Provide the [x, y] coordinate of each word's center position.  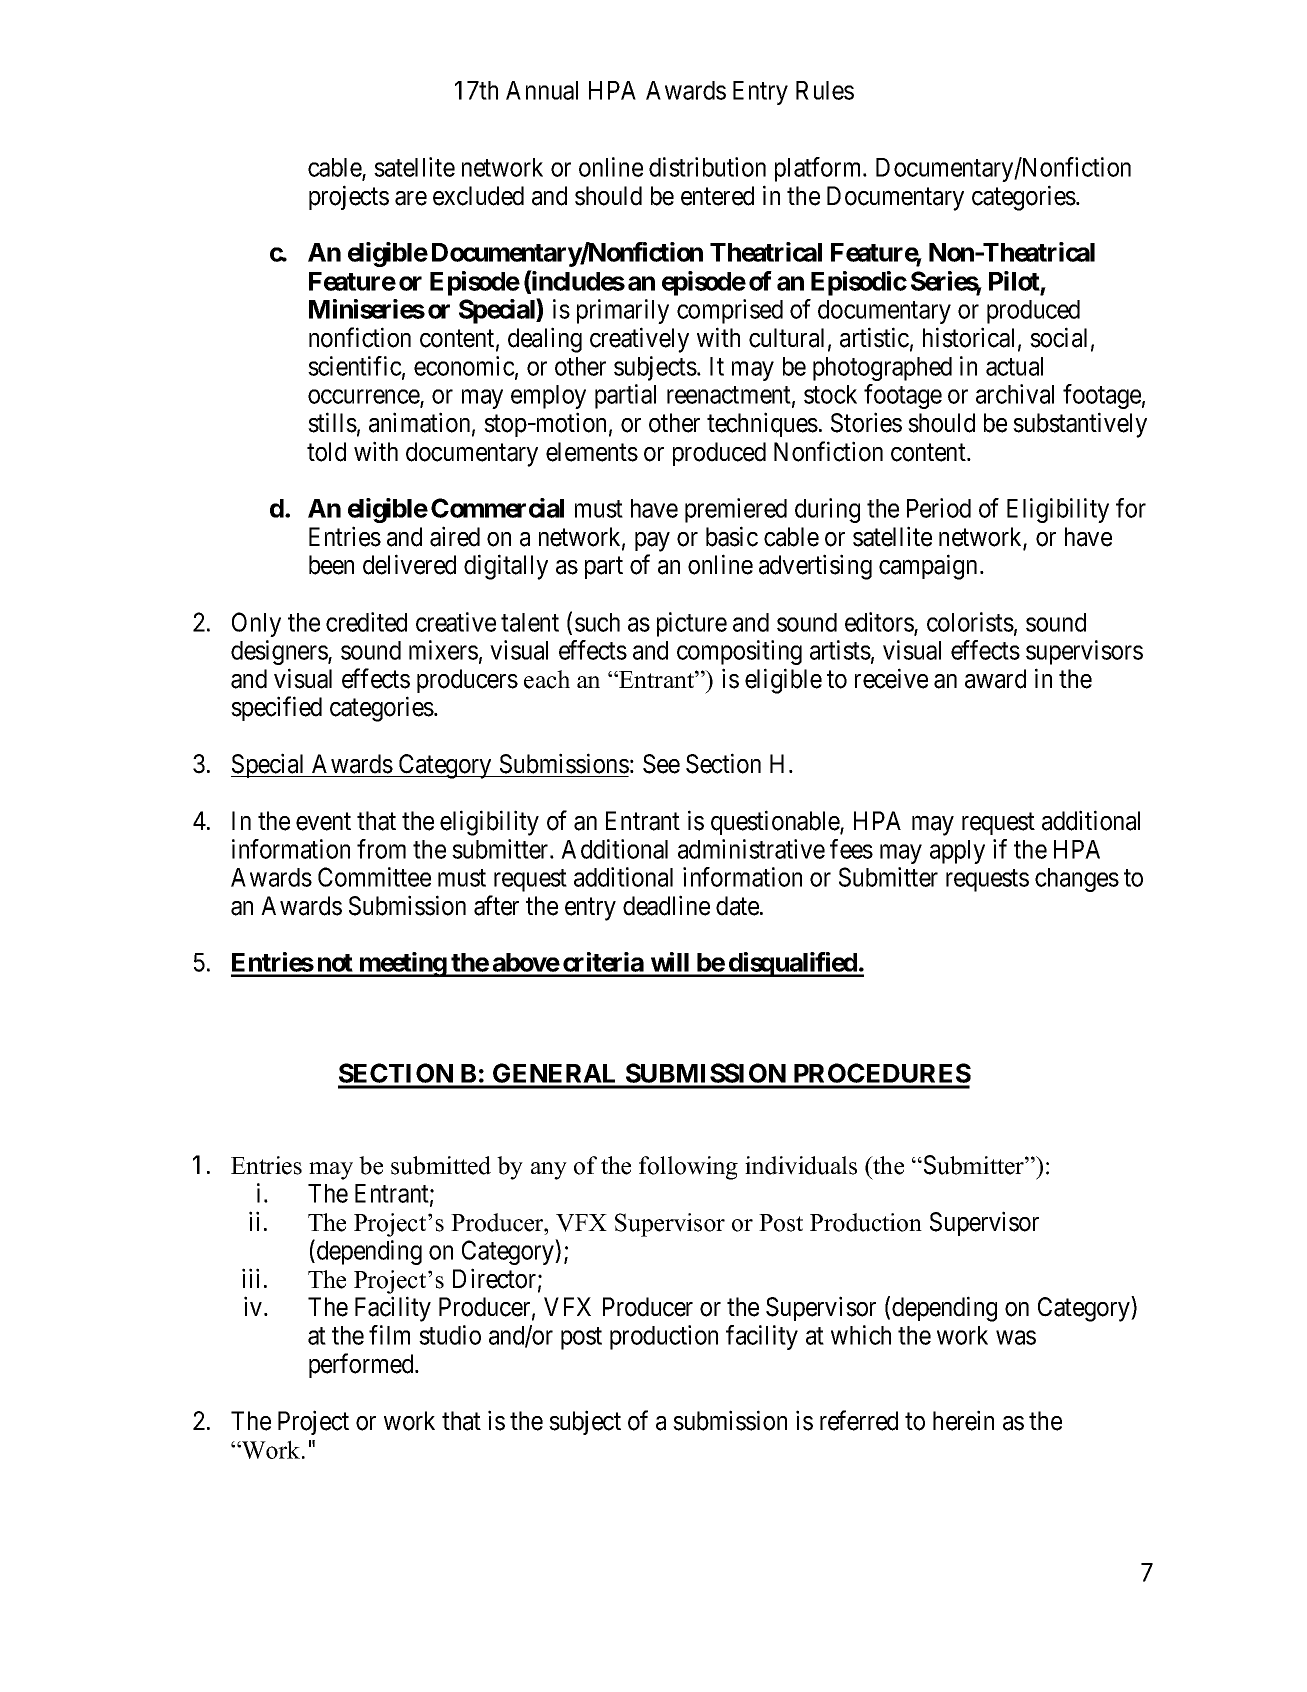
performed [362, 1365]
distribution [707, 167]
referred [859, 1420]
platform [819, 169]
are [411, 198]
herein [963, 1420]
